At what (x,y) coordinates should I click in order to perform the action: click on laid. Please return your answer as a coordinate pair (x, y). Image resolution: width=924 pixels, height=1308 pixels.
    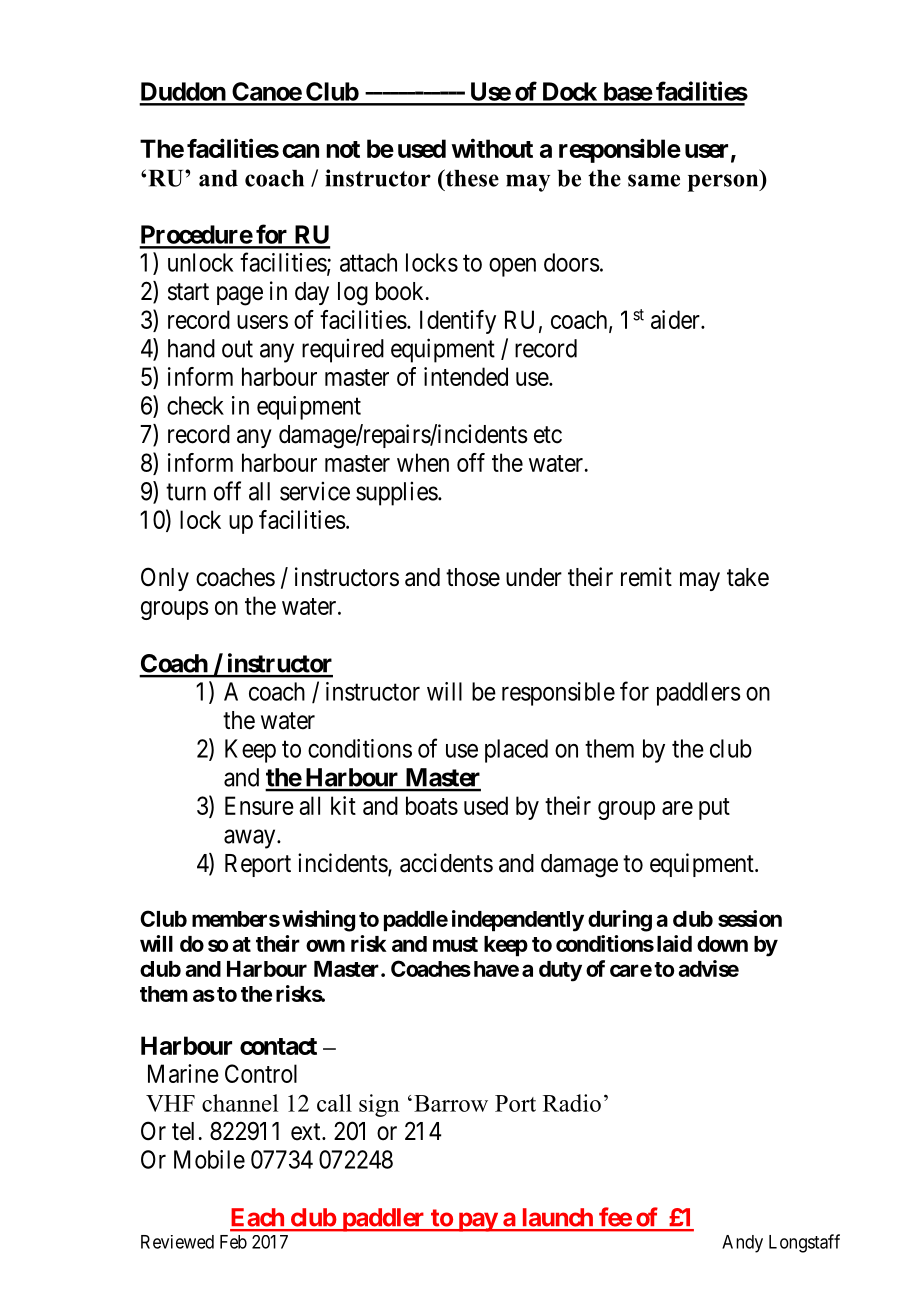
    Looking at the image, I should click on (674, 943).
